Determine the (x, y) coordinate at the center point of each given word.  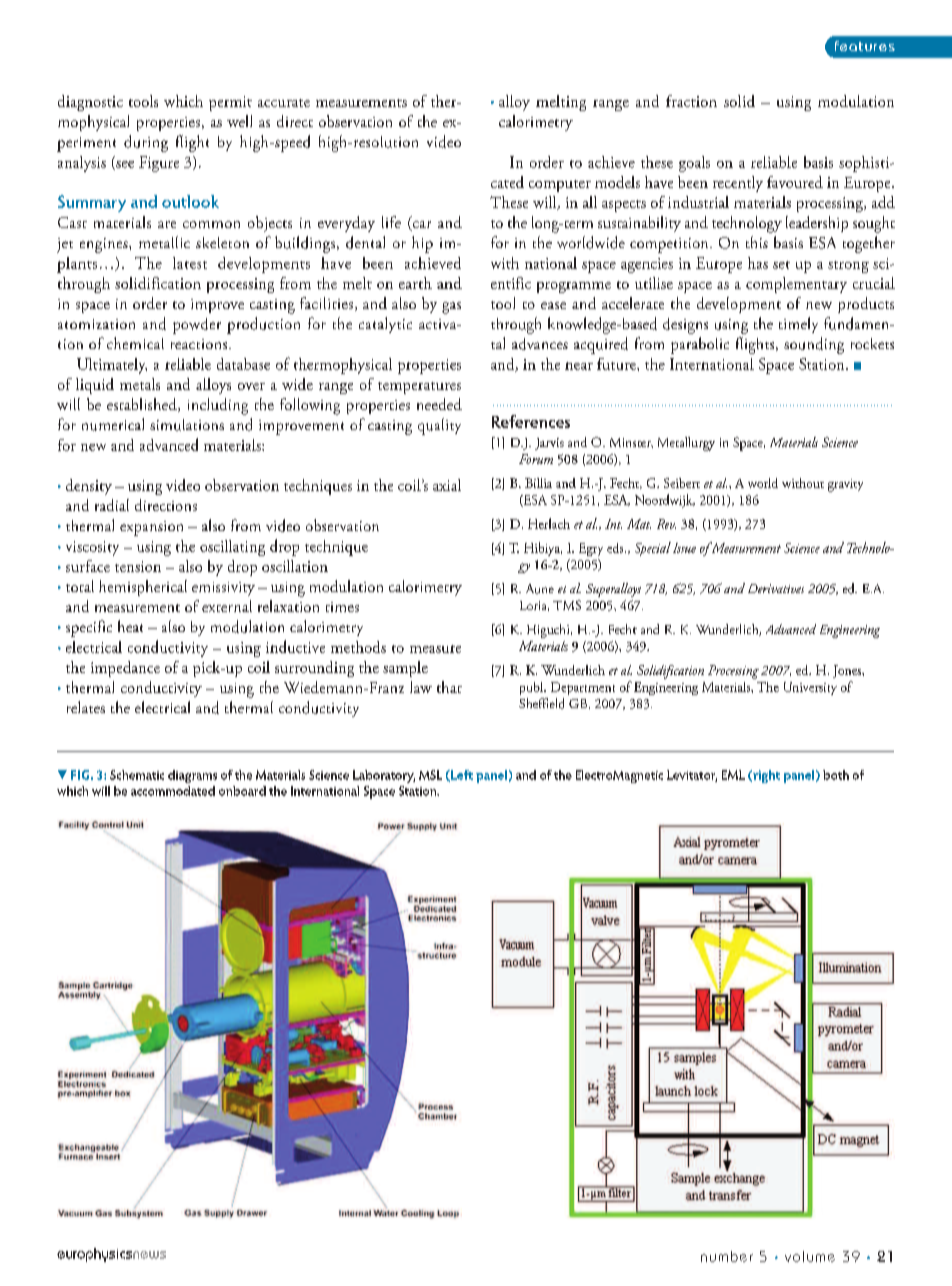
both (836, 775)
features (865, 46)
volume (810, 1256)
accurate (284, 103)
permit (230, 103)
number (727, 1256)
